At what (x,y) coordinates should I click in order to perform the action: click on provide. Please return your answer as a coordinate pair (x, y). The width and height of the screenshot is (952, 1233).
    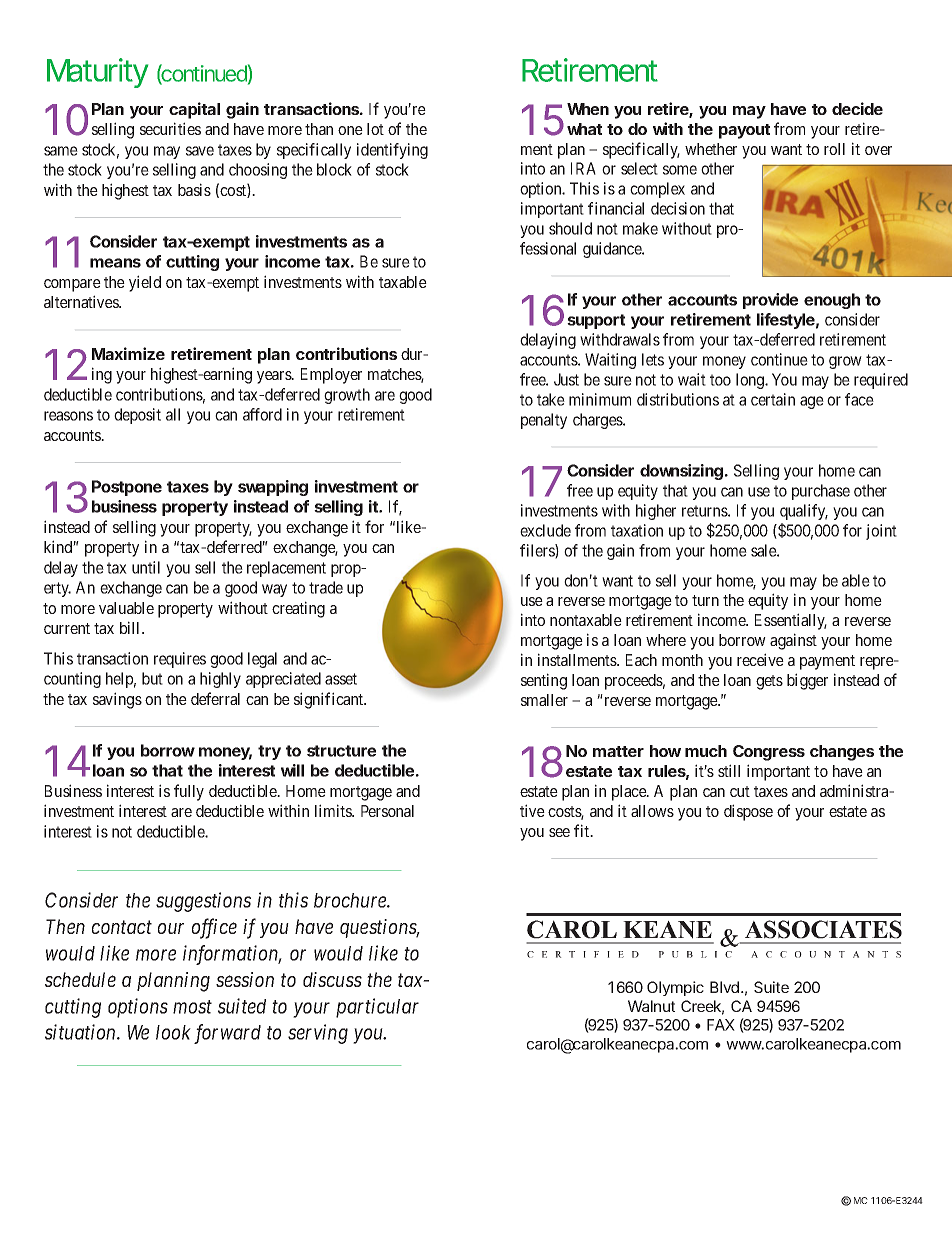
    Looking at the image, I should click on (770, 301).
